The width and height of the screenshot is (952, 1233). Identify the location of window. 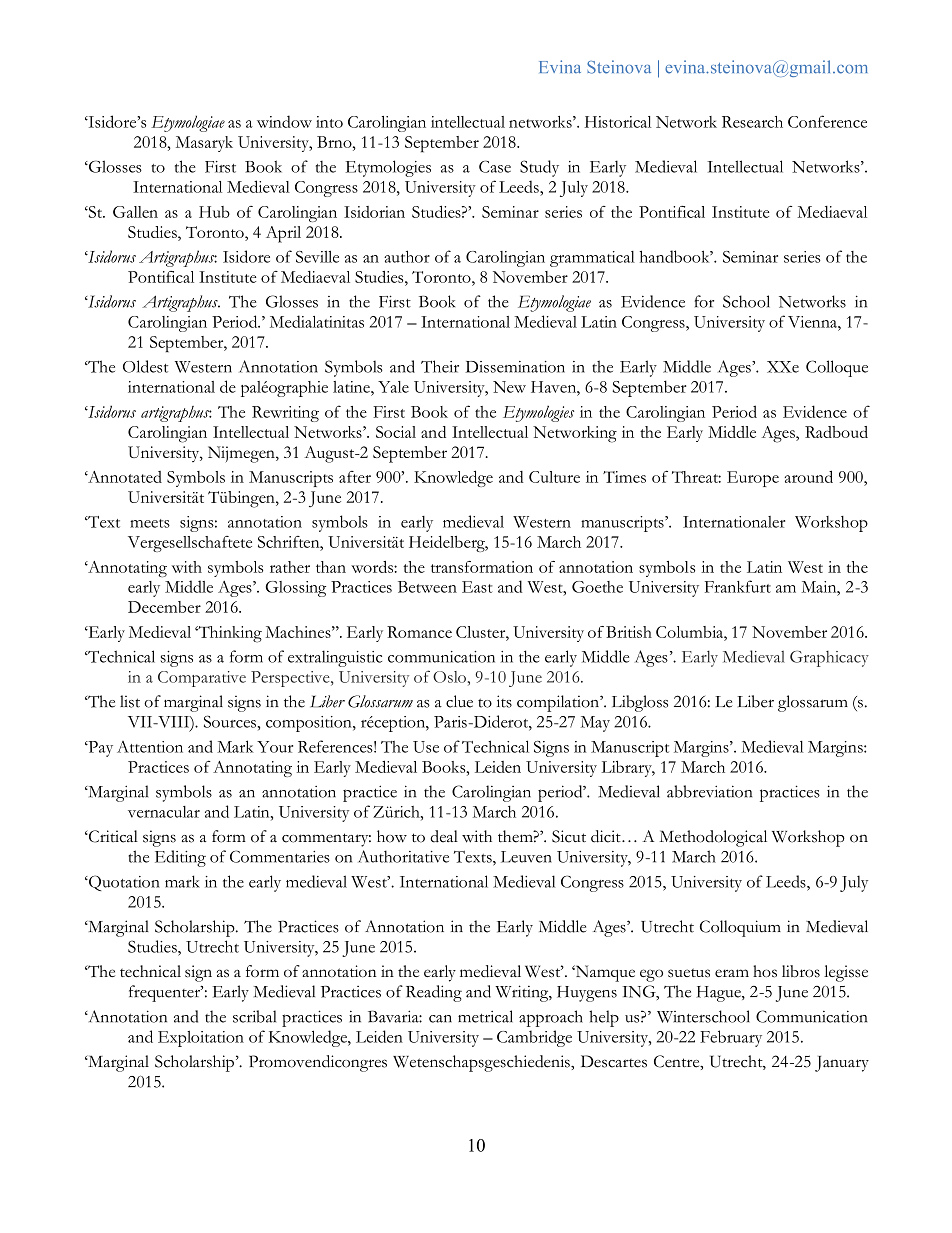
(284, 121).
